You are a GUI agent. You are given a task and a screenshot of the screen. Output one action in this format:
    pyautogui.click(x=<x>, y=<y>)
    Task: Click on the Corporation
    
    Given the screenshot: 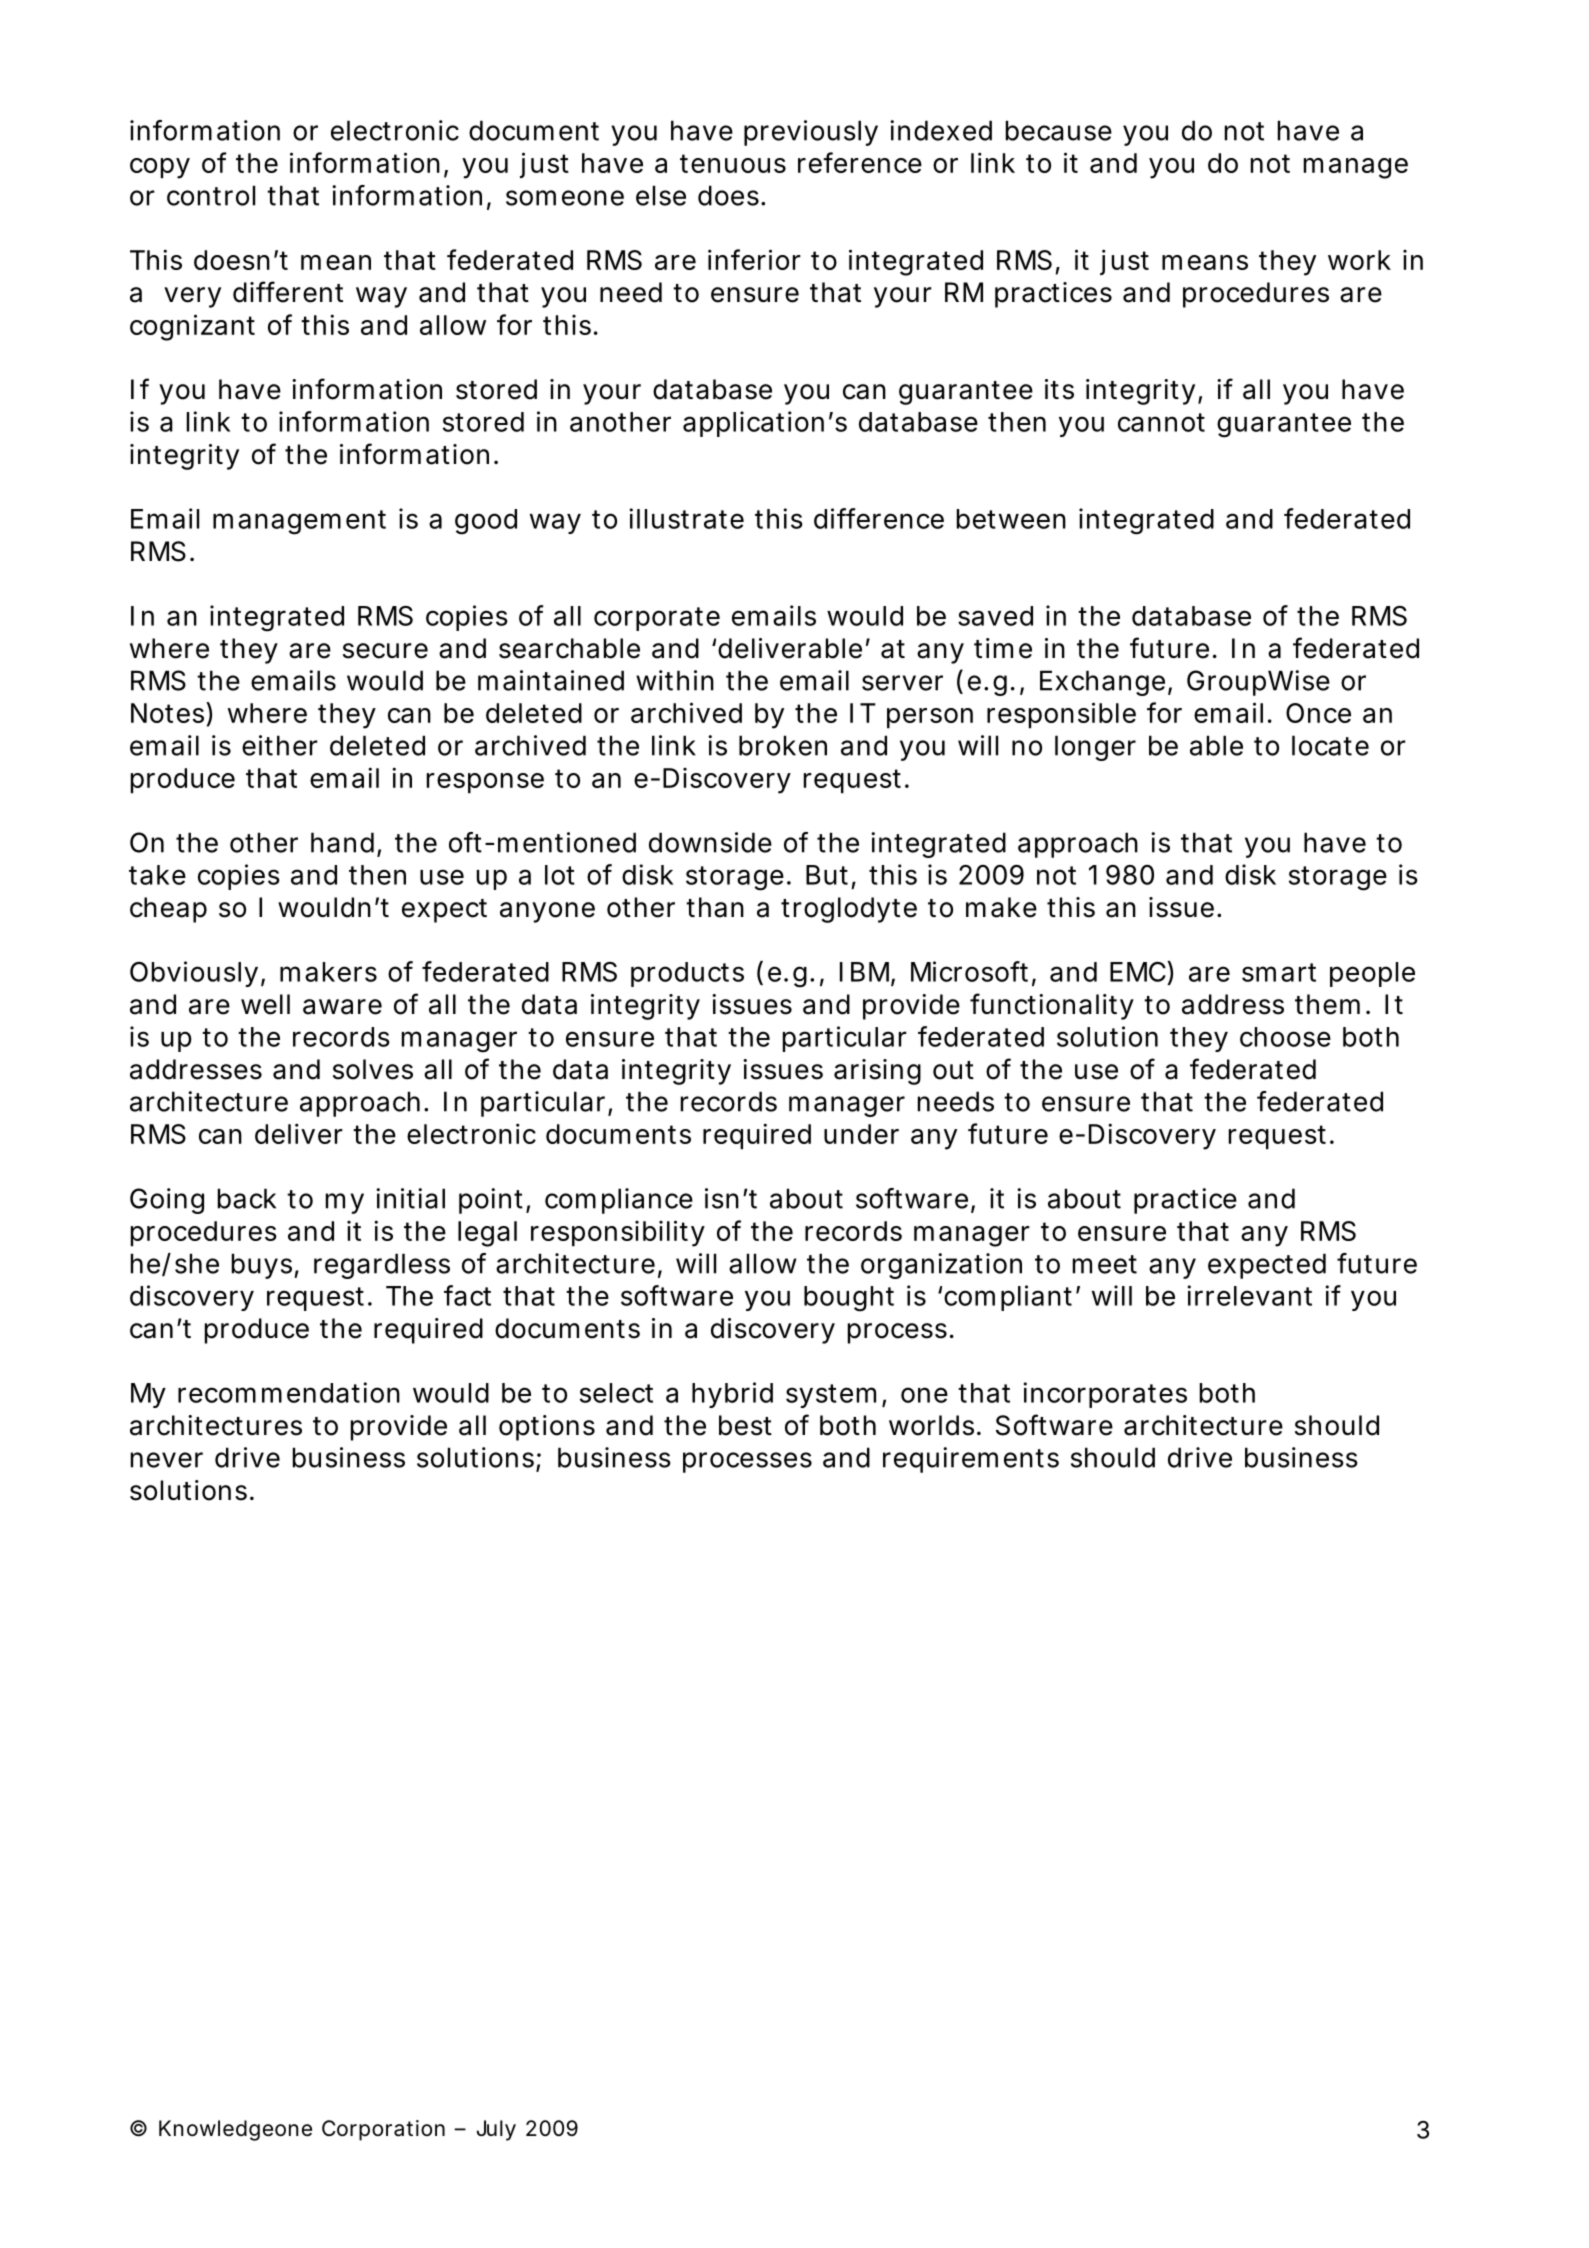 What is the action you would take?
    pyautogui.click(x=383, y=2130)
